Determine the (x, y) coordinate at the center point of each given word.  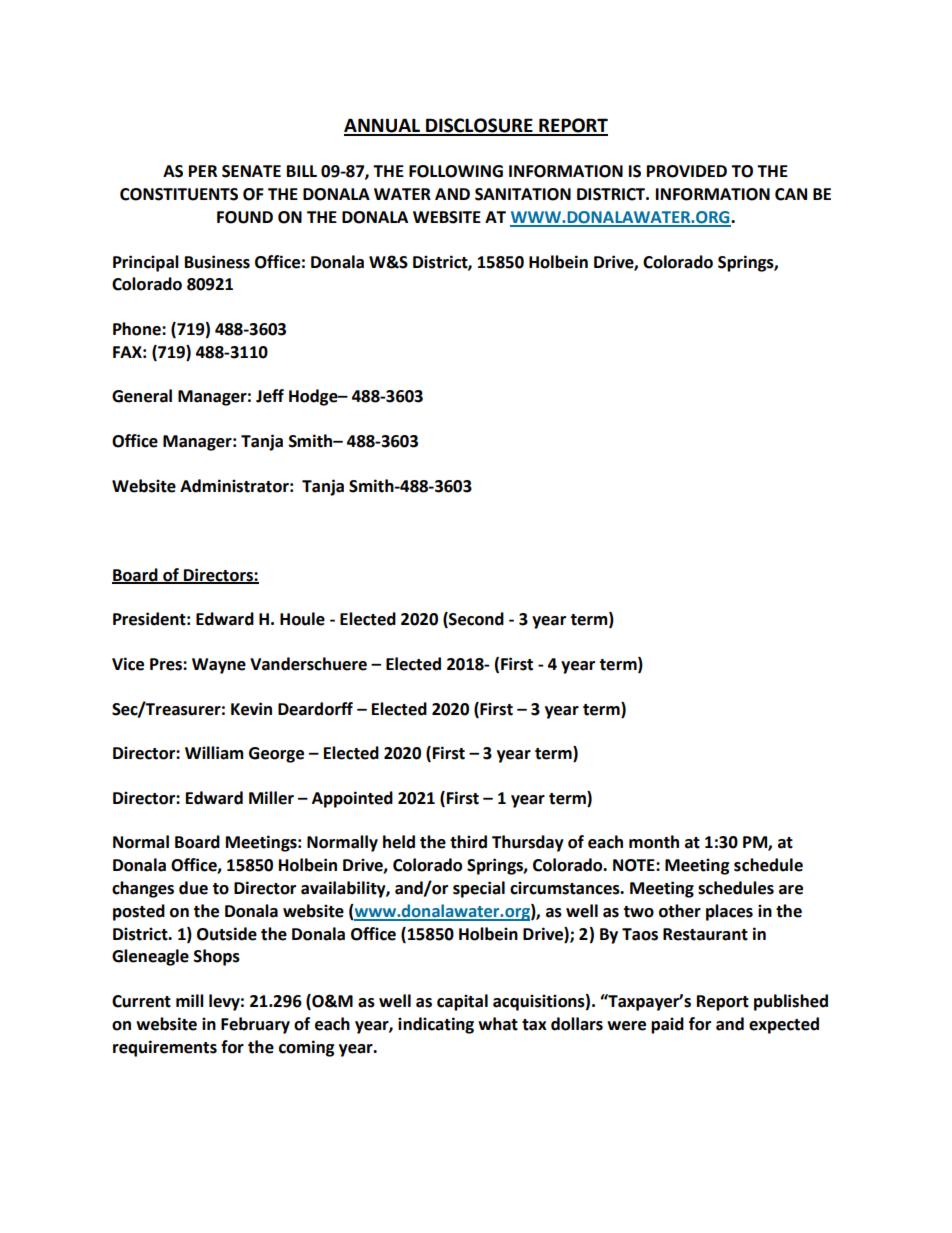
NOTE (635, 865)
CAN (791, 194)
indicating (436, 1025)
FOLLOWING (456, 171)
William (214, 753)
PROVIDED (687, 171)
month (654, 842)
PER (203, 171)
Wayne (219, 666)
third (468, 842)
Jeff (270, 396)
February (255, 1025)
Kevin (251, 709)
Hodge (314, 397)
